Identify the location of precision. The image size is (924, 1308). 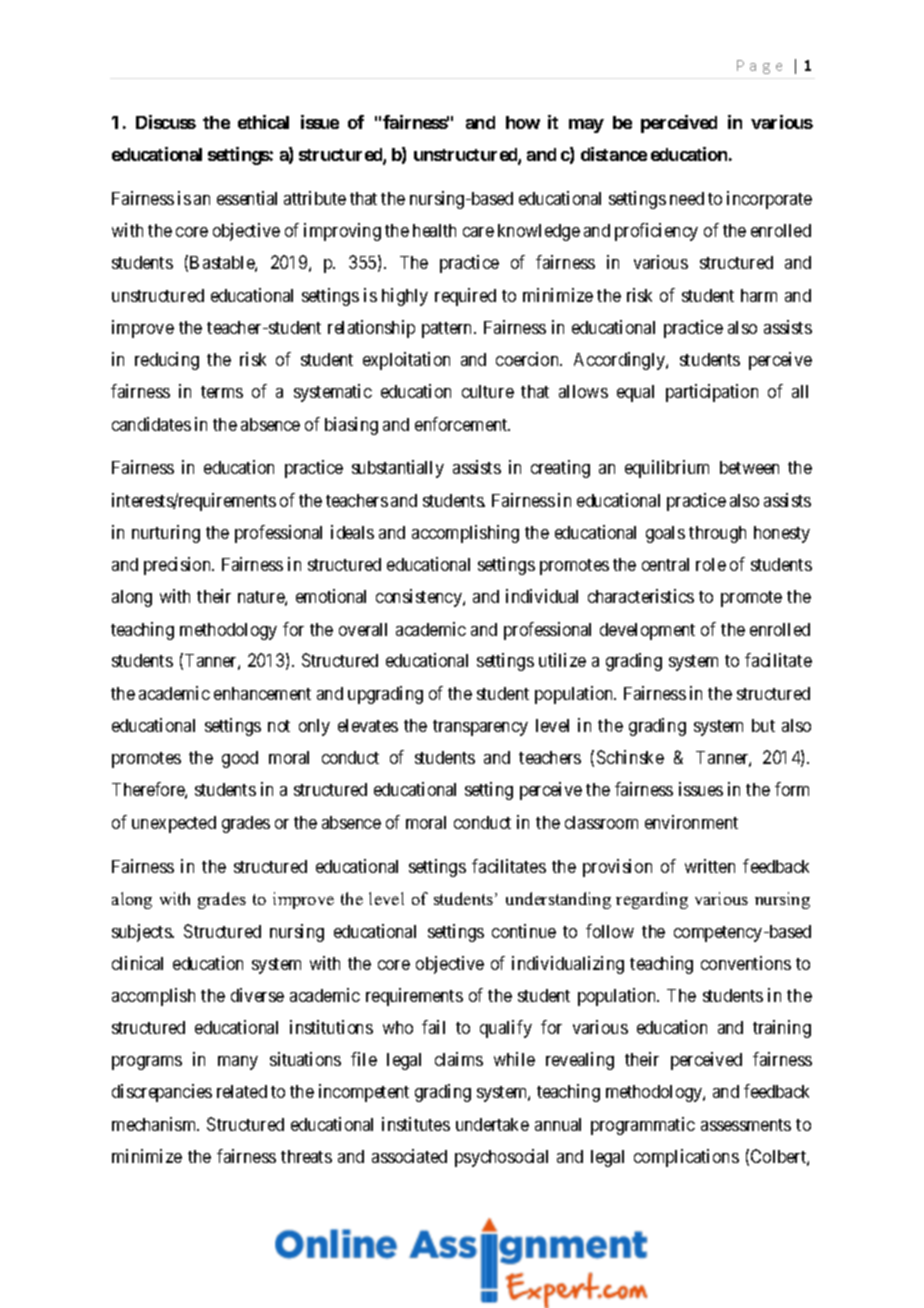
(179, 566).
